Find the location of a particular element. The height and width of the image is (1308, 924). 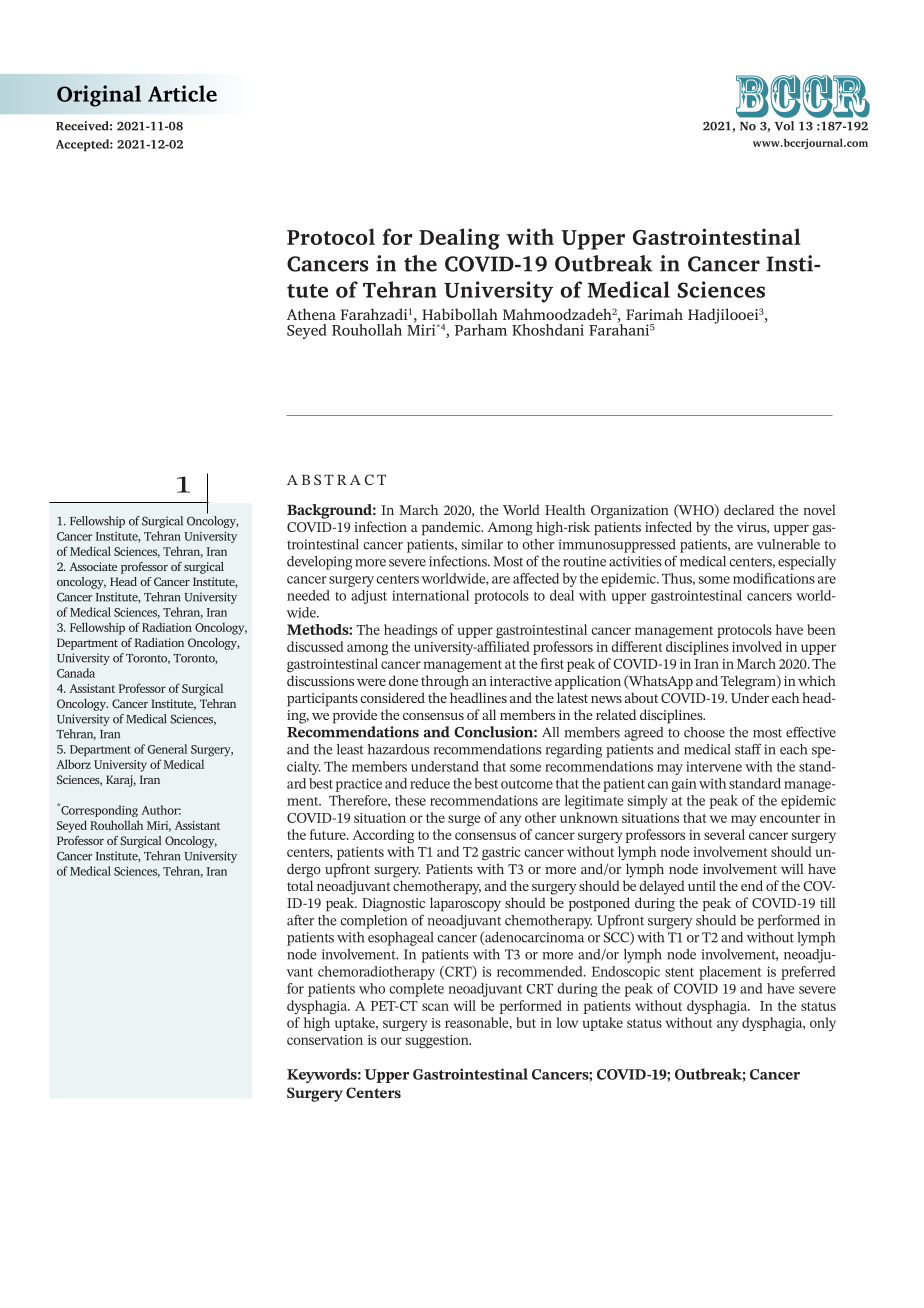

Athena is located at coordinates (311, 314).
